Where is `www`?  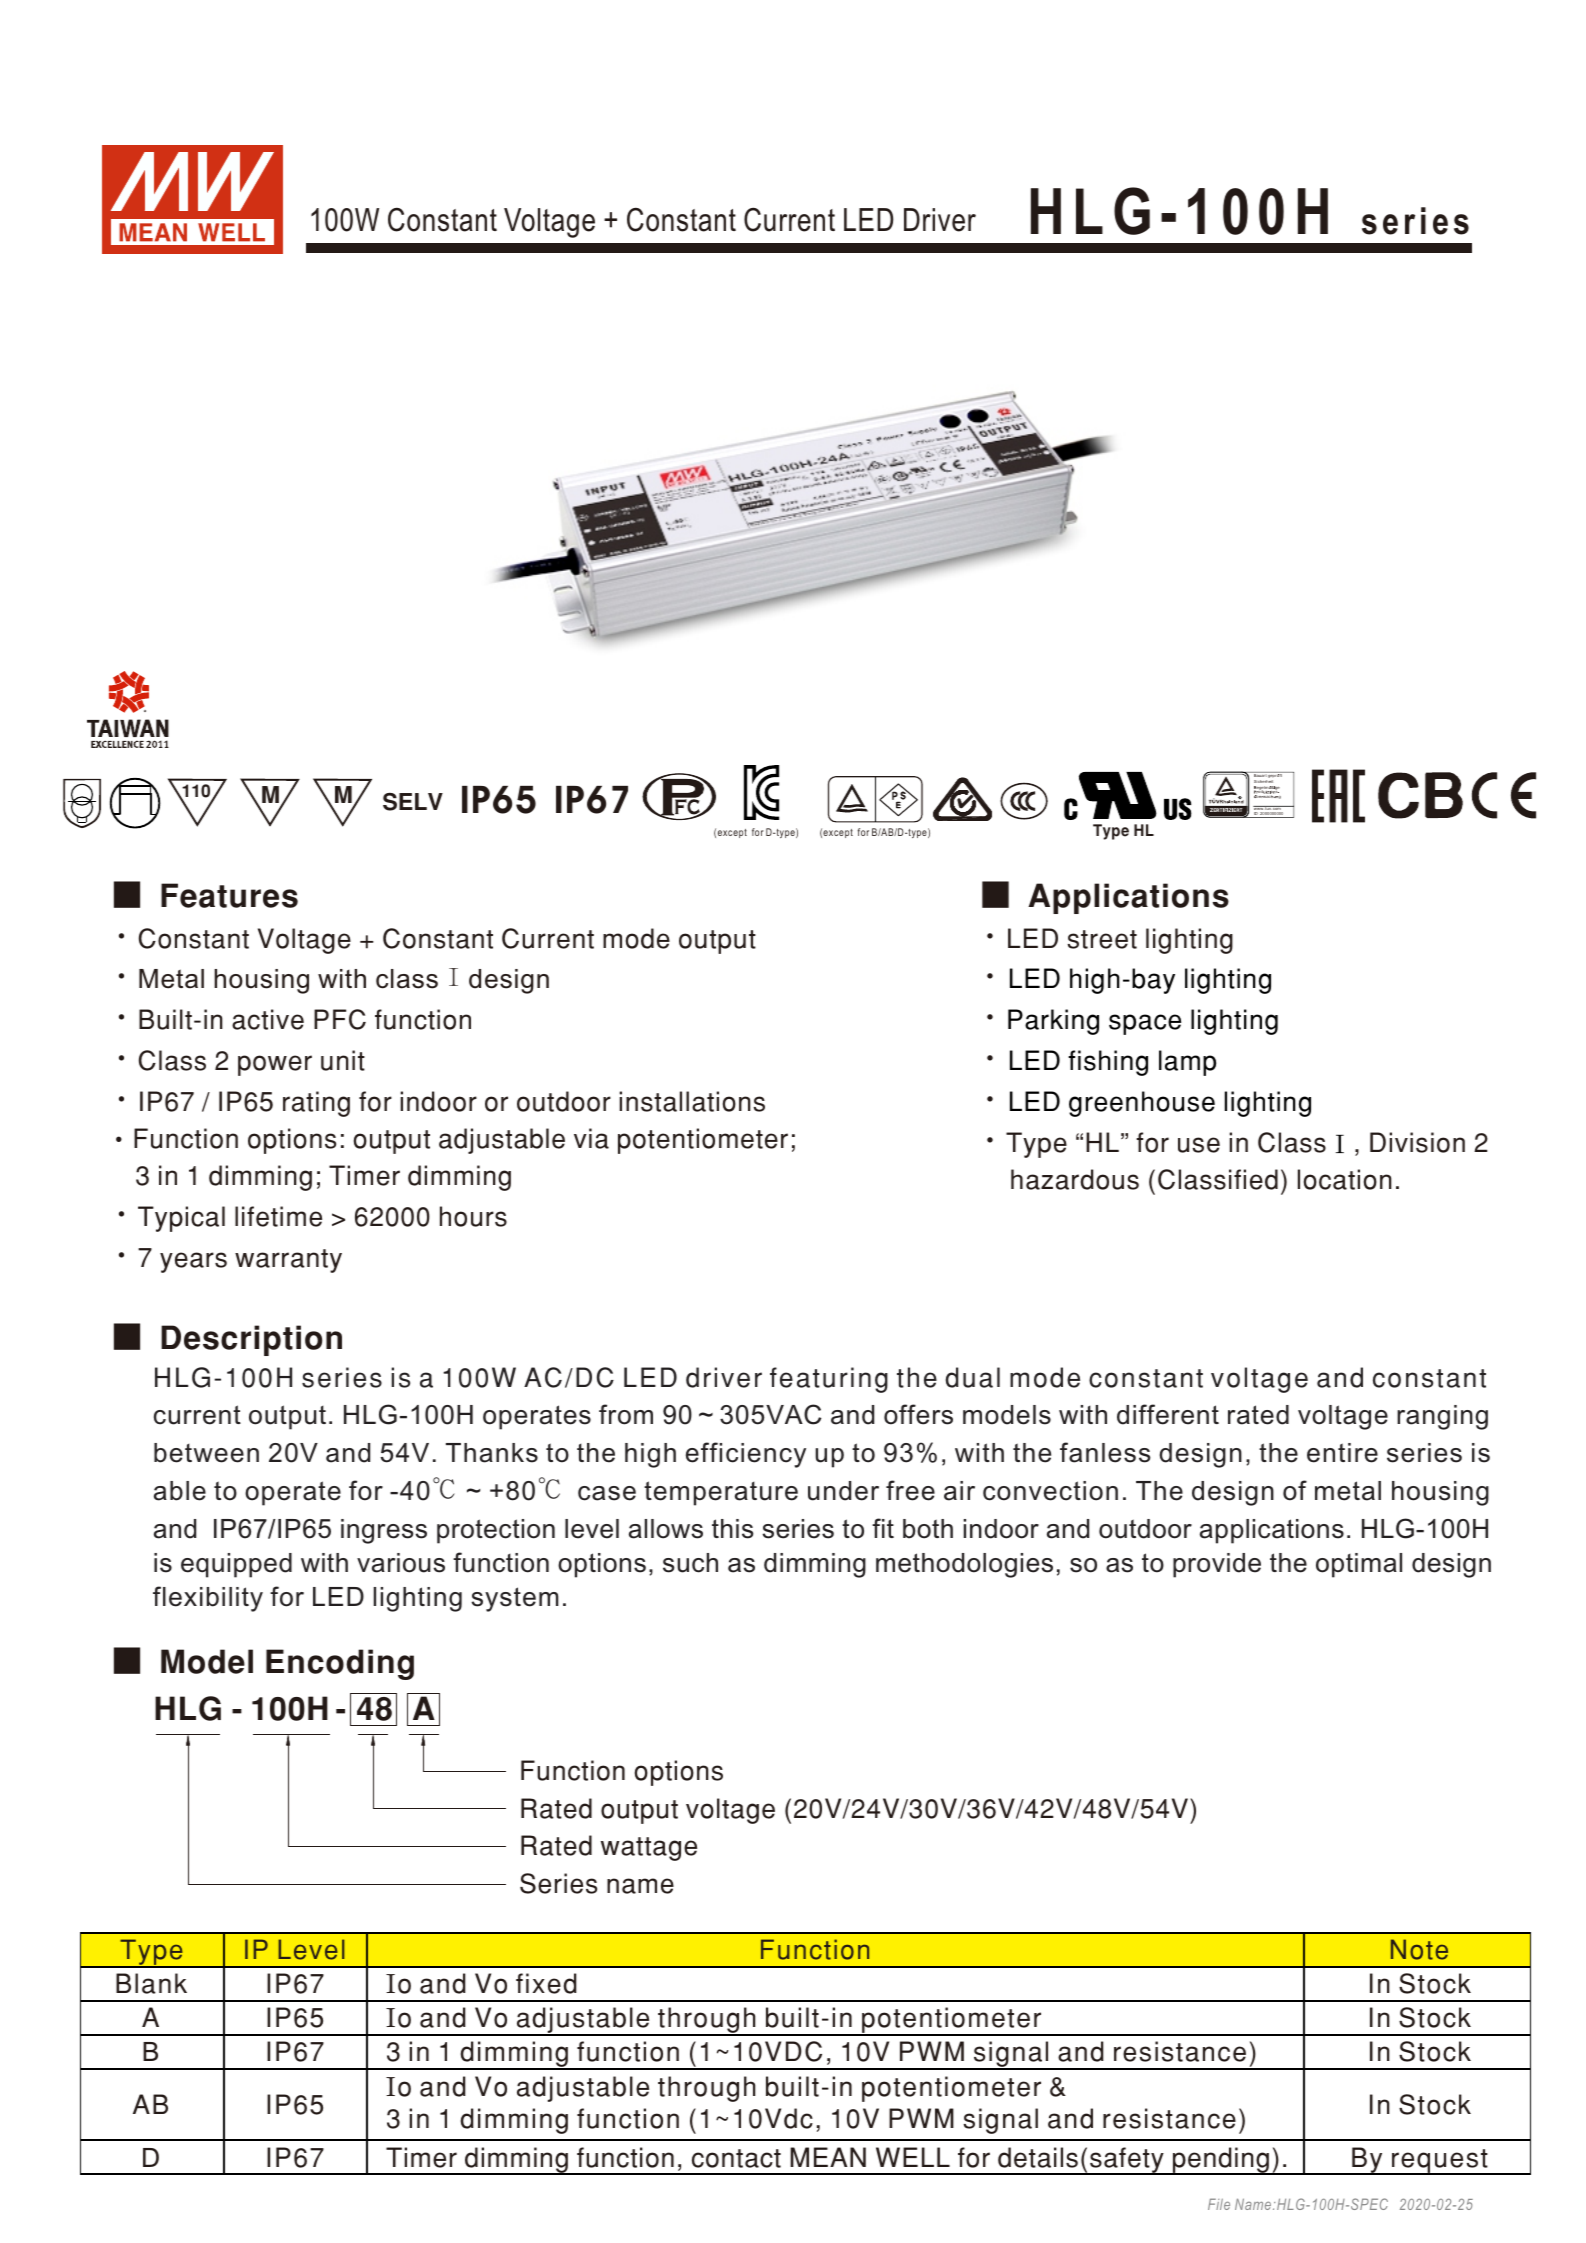
www is located at coordinates (1259, 809).
